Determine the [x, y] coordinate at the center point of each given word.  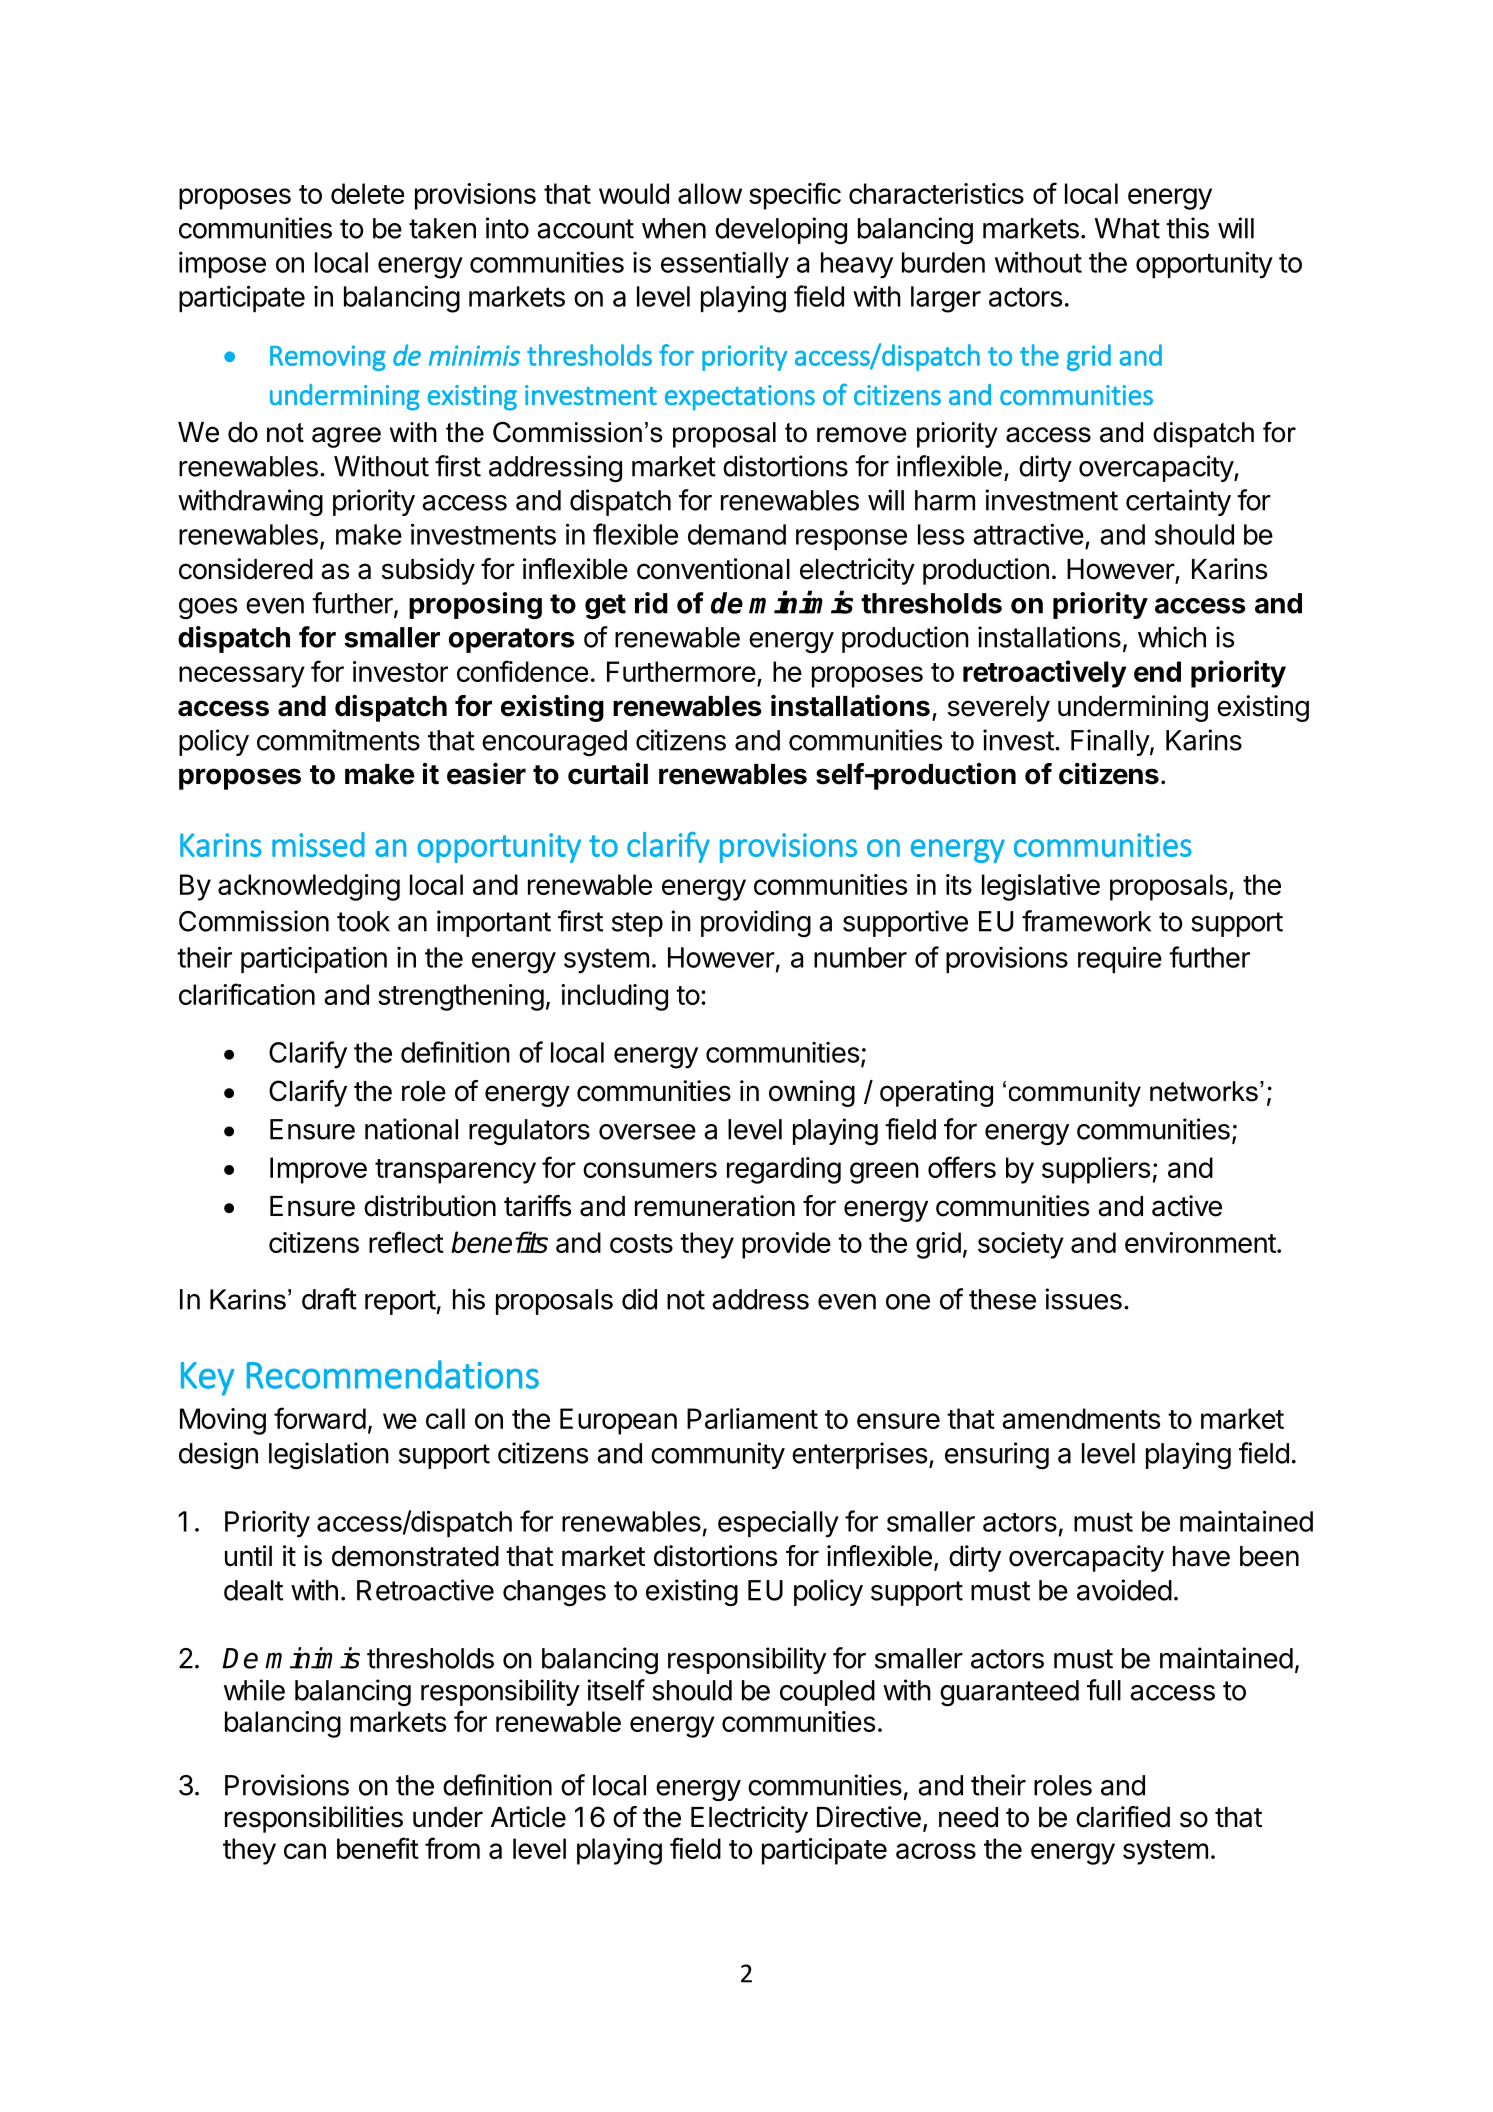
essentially [725, 265]
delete [367, 193]
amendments [1081, 1418]
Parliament [752, 1418]
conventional [713, 569]
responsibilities [314, 1819]
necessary [242, 677]
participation [314, 959]
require [1120, 959]
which [1172, 637]
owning [812, 1093]
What [1127, 228]
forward [320, 1418]
